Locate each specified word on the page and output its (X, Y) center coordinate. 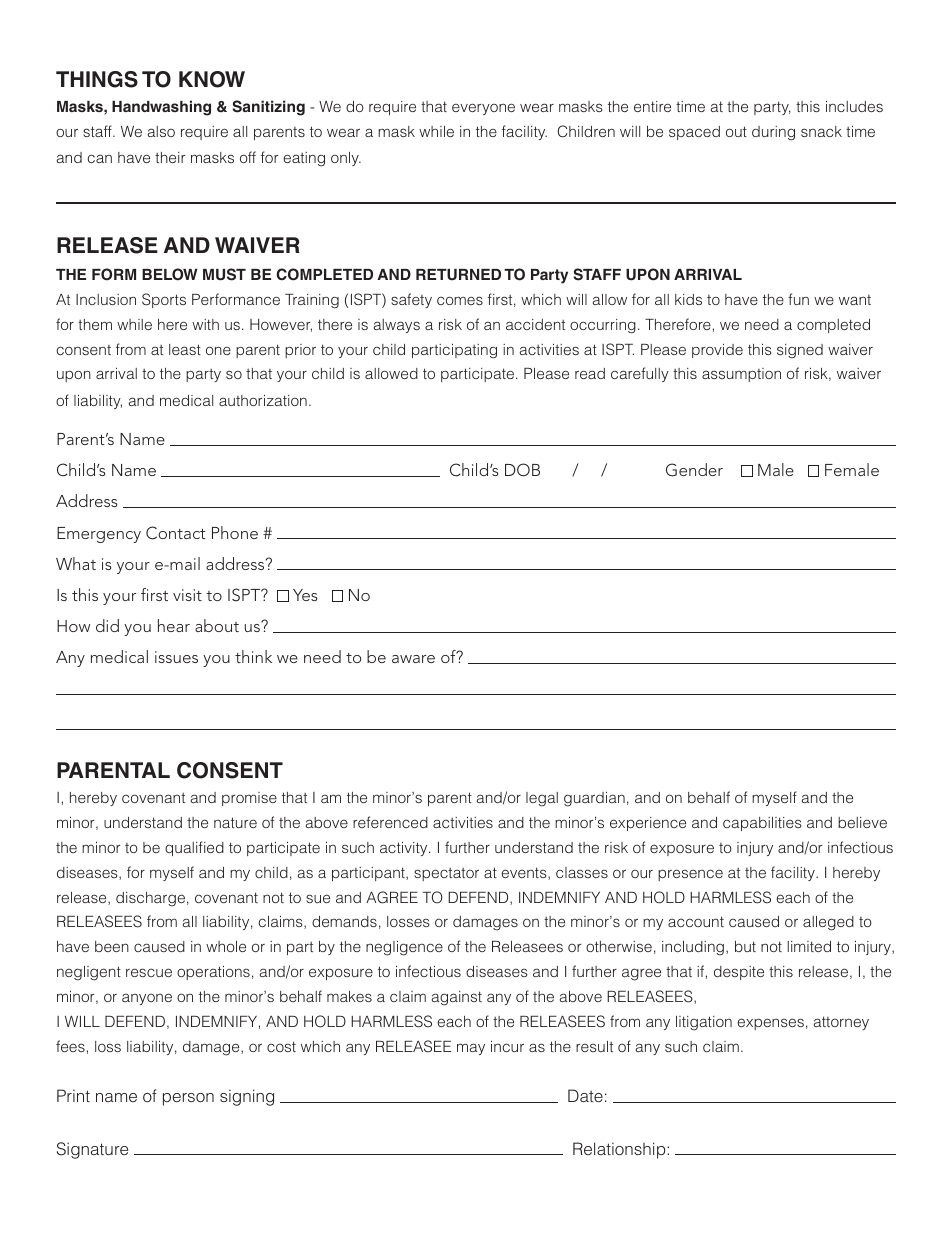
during (773, 133)
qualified (194, 848)
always (397, 326)
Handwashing (161, 108)
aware (413, 659)
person (188, 1099)
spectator (446, 874)
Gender (694, 470)
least (185, 349)
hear (174, 625)
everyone (483, 109)
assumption (741, 375)
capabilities (762, 824)
